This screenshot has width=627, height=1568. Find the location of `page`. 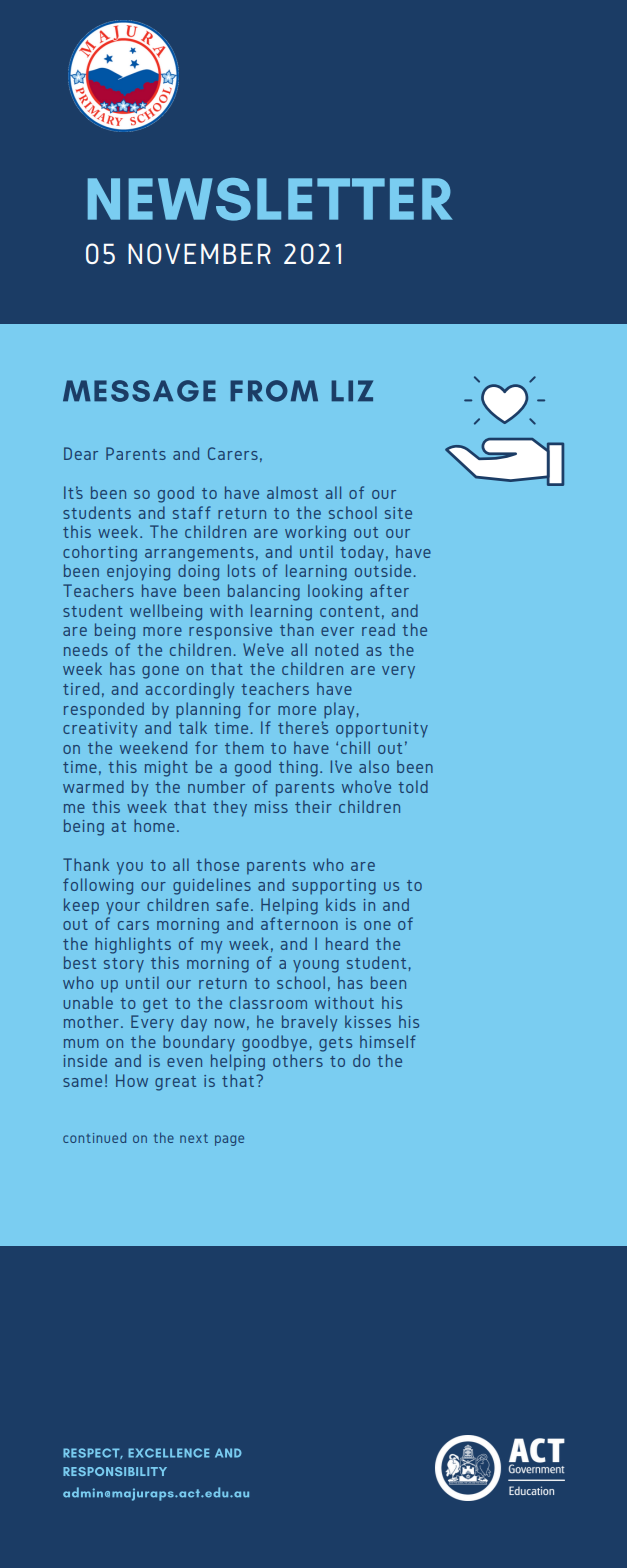

page is located at coordinates (229, 1140).
